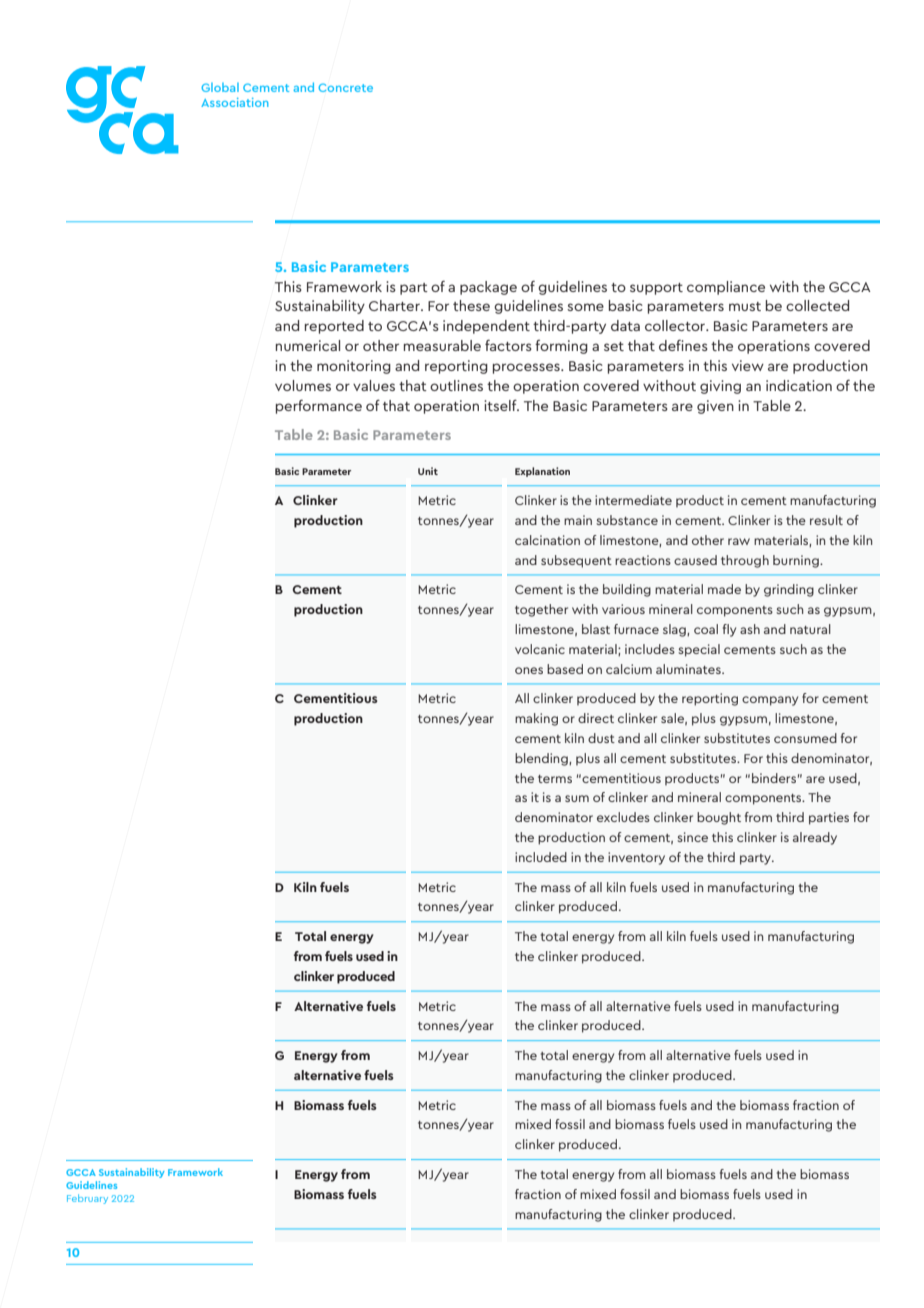  Describe the element at coordinates (456, 385) in the screenshot. I see `outlines` at that location.
